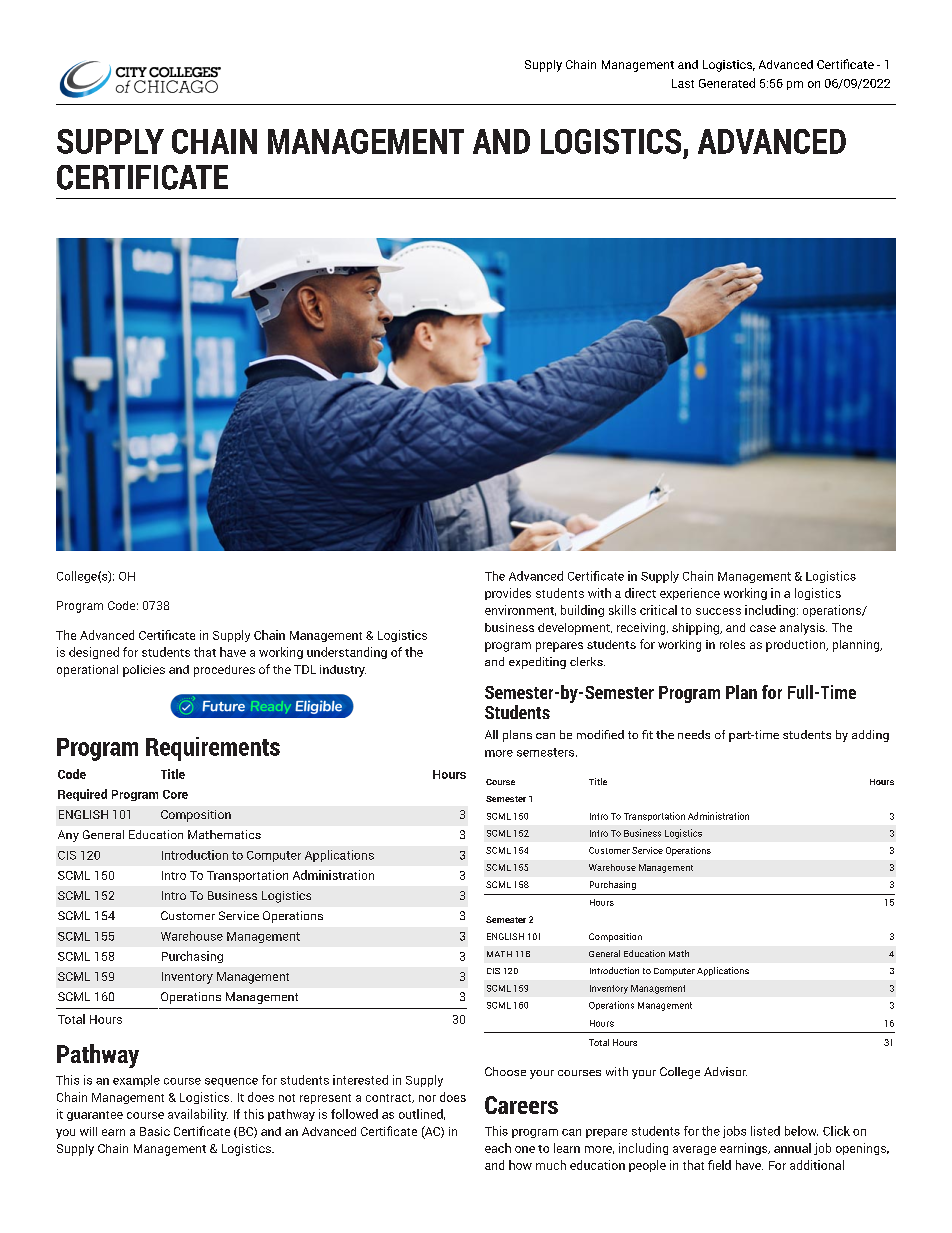  Describe the element at coordinates (763, 628) in the document. I see `case` at that location.
